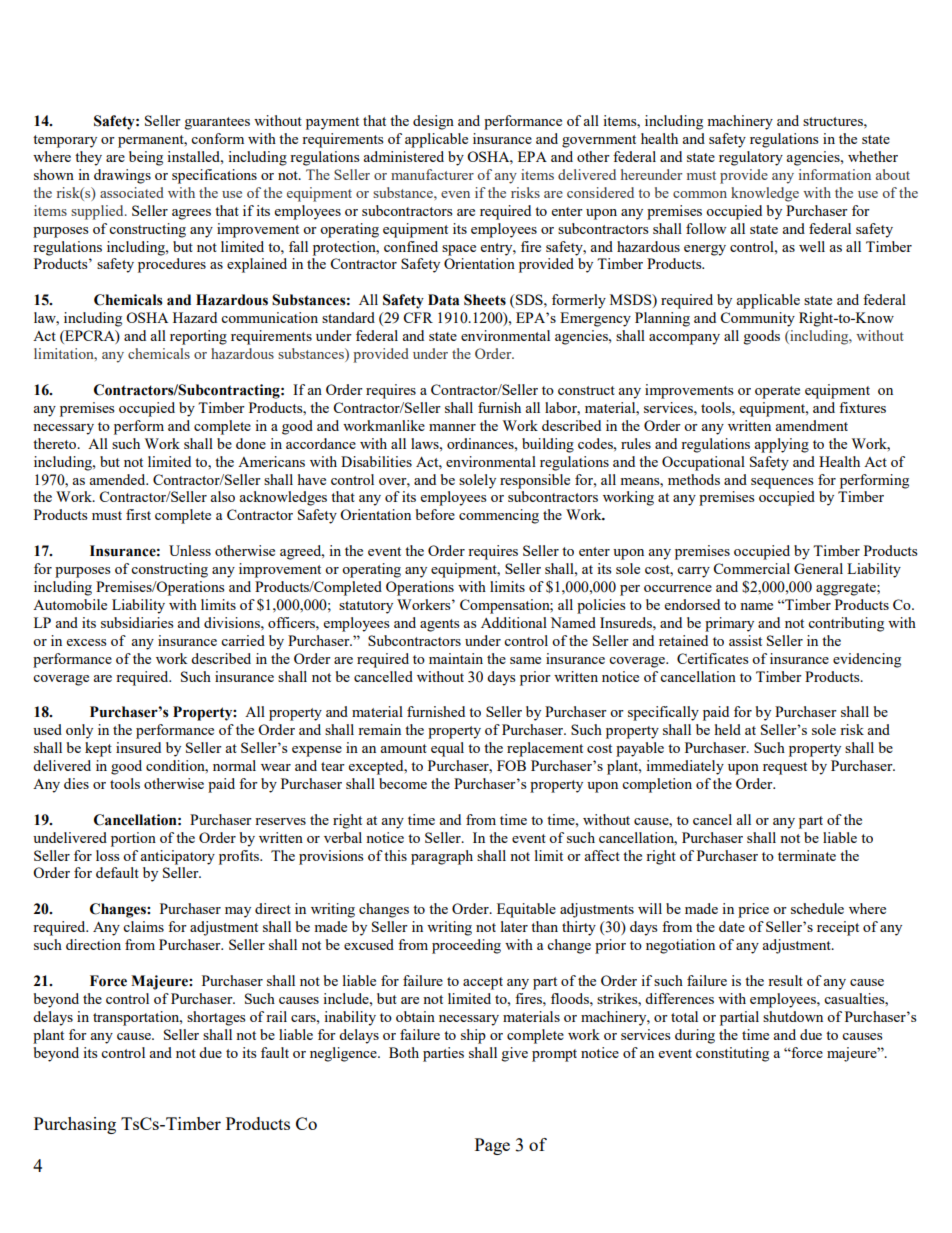 The image size is (952, 1233). What do you see at coordinates (751, 158) in the document?
I see `regulatory` at bounding box center [751, 158].
